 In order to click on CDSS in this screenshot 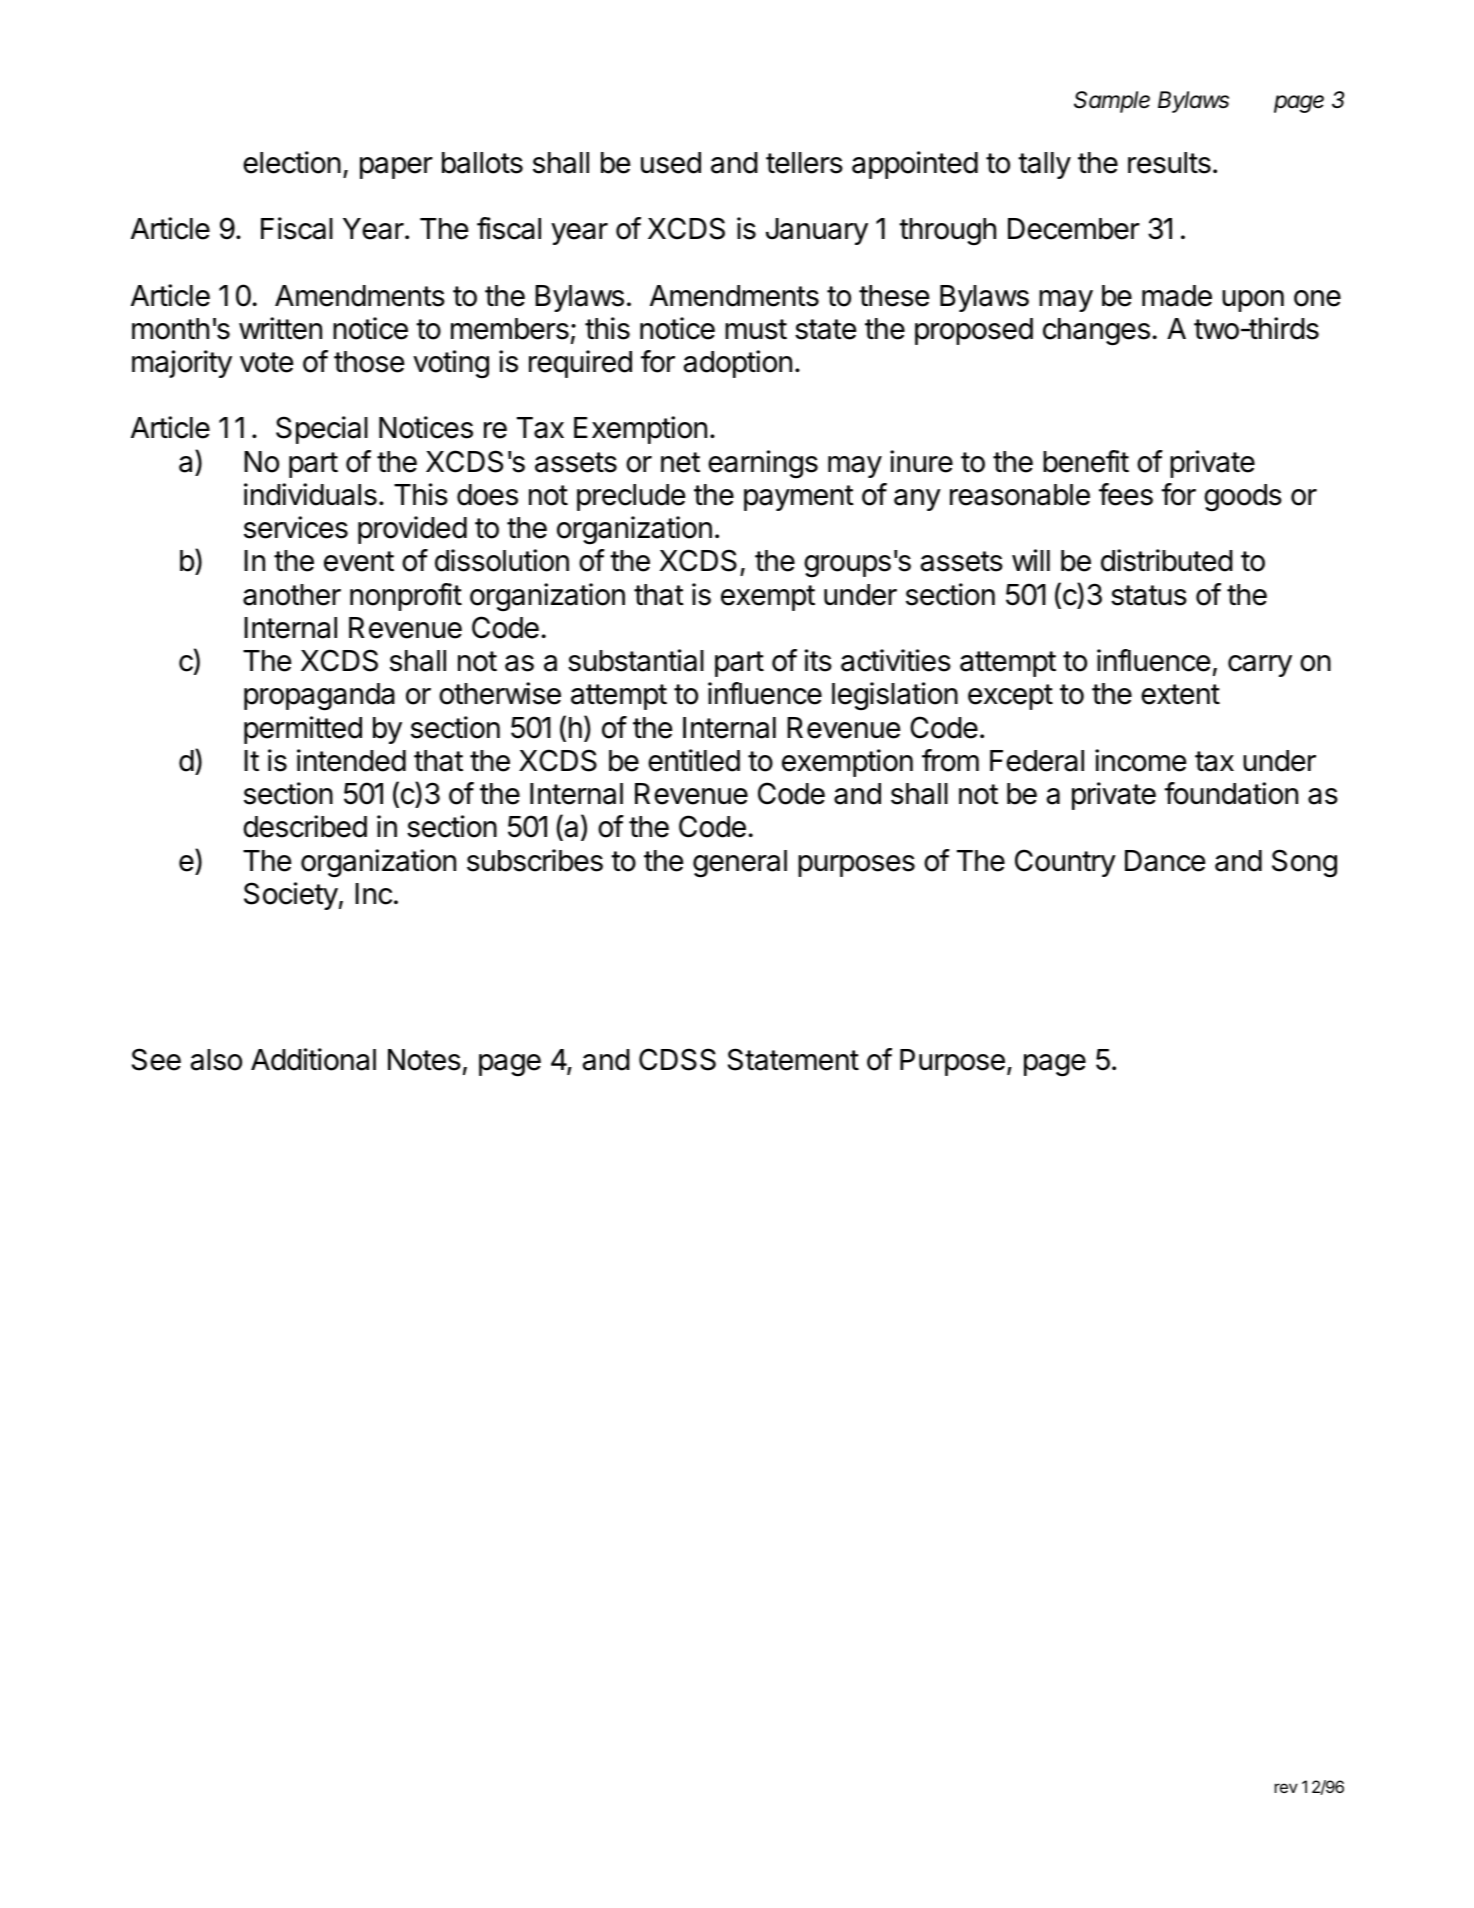, I will do `click(677, 1059)`.
